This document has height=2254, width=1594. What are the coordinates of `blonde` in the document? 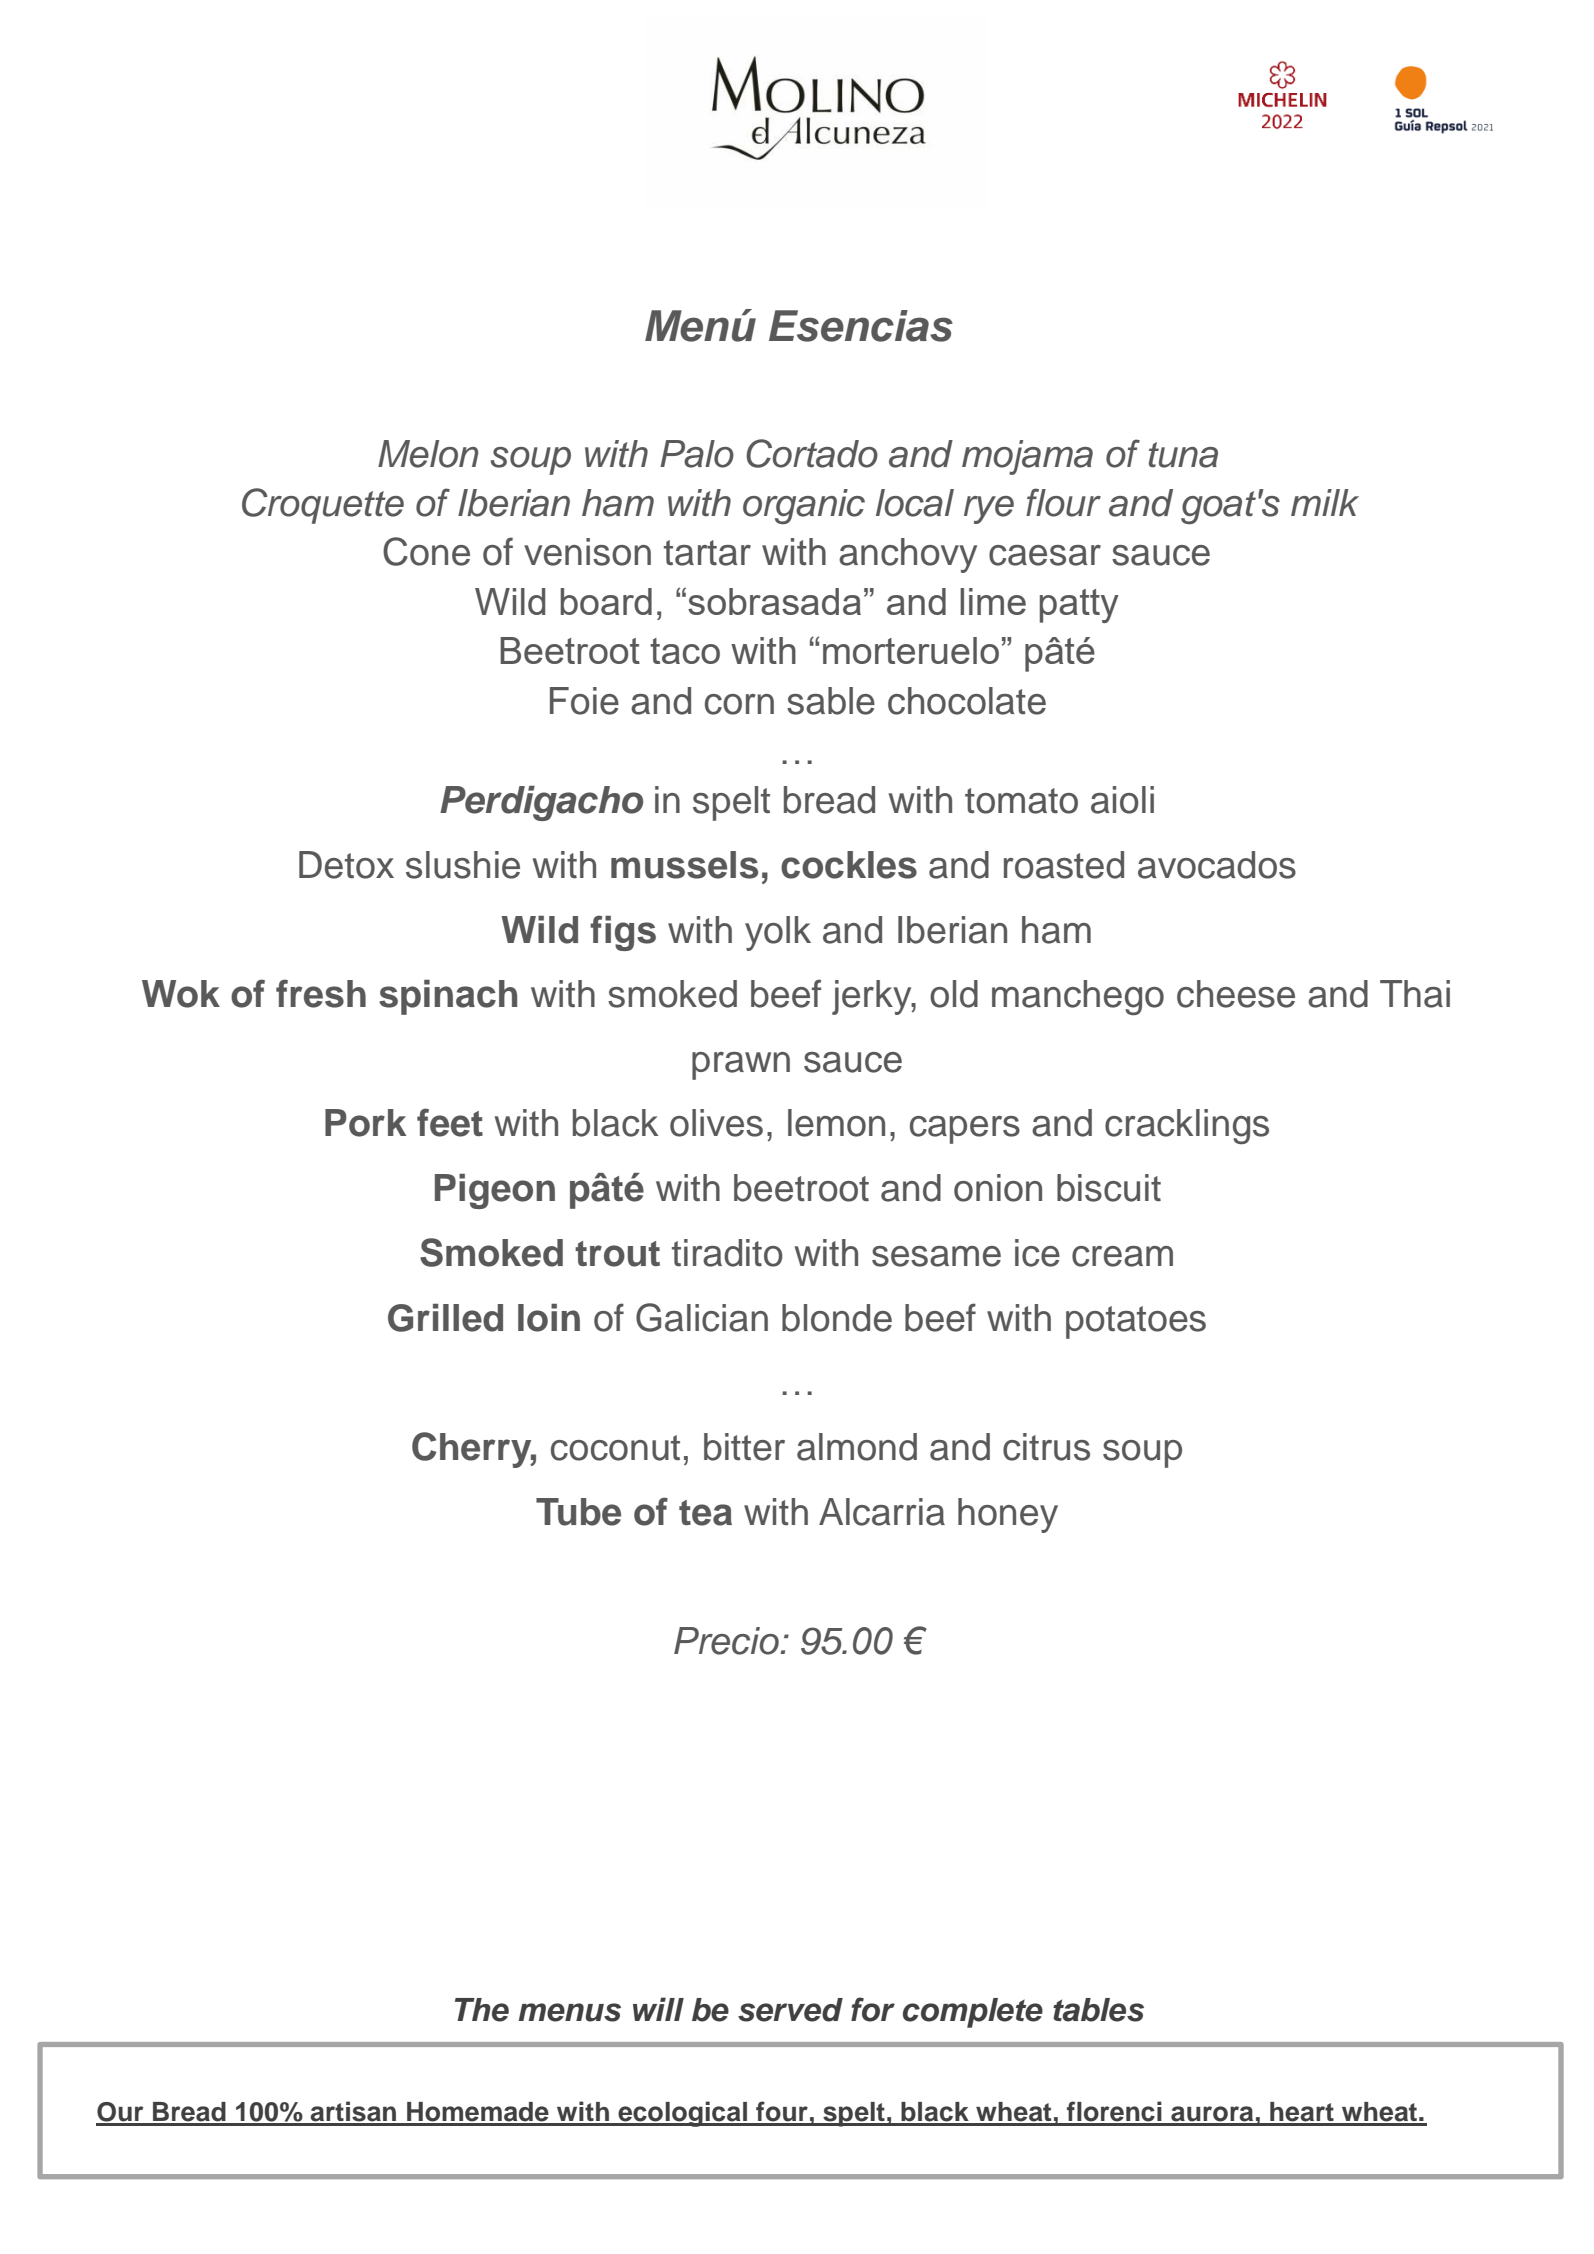 It's located at (837, 1318).
